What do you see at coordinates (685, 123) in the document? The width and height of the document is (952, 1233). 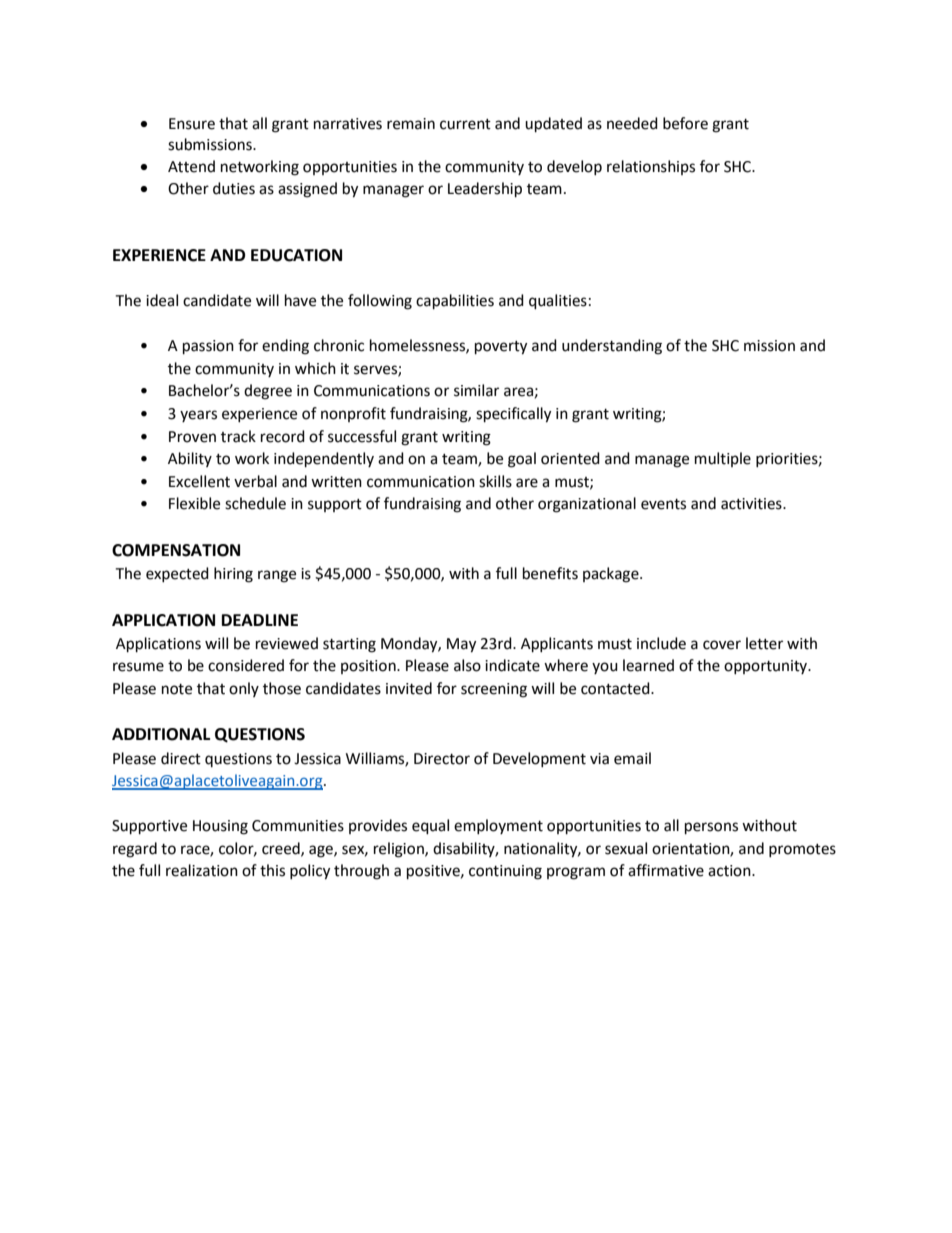 I see `before` at bounding box center [685, 123].
